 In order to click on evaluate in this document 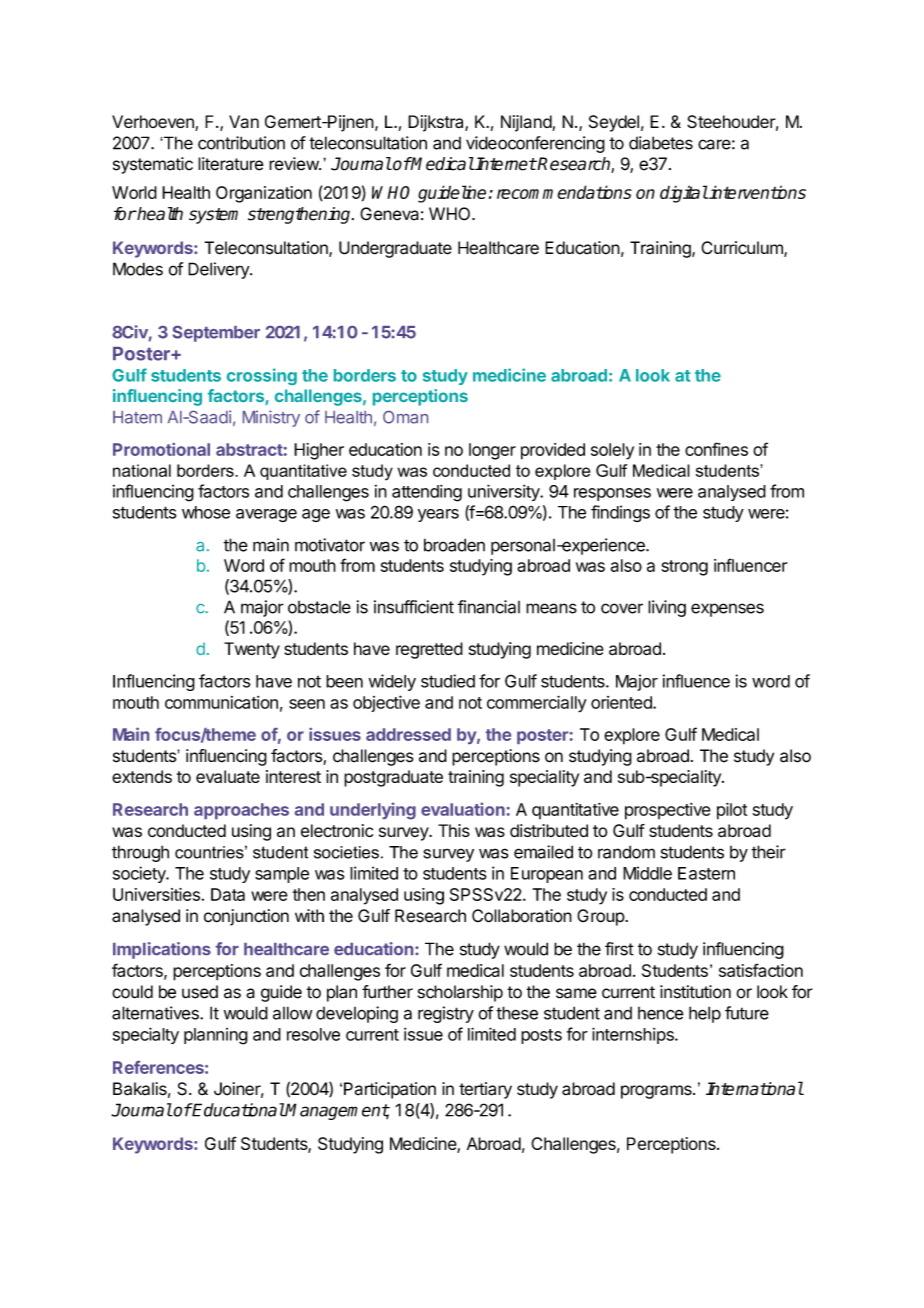, I will do `click(228, 776)`.
